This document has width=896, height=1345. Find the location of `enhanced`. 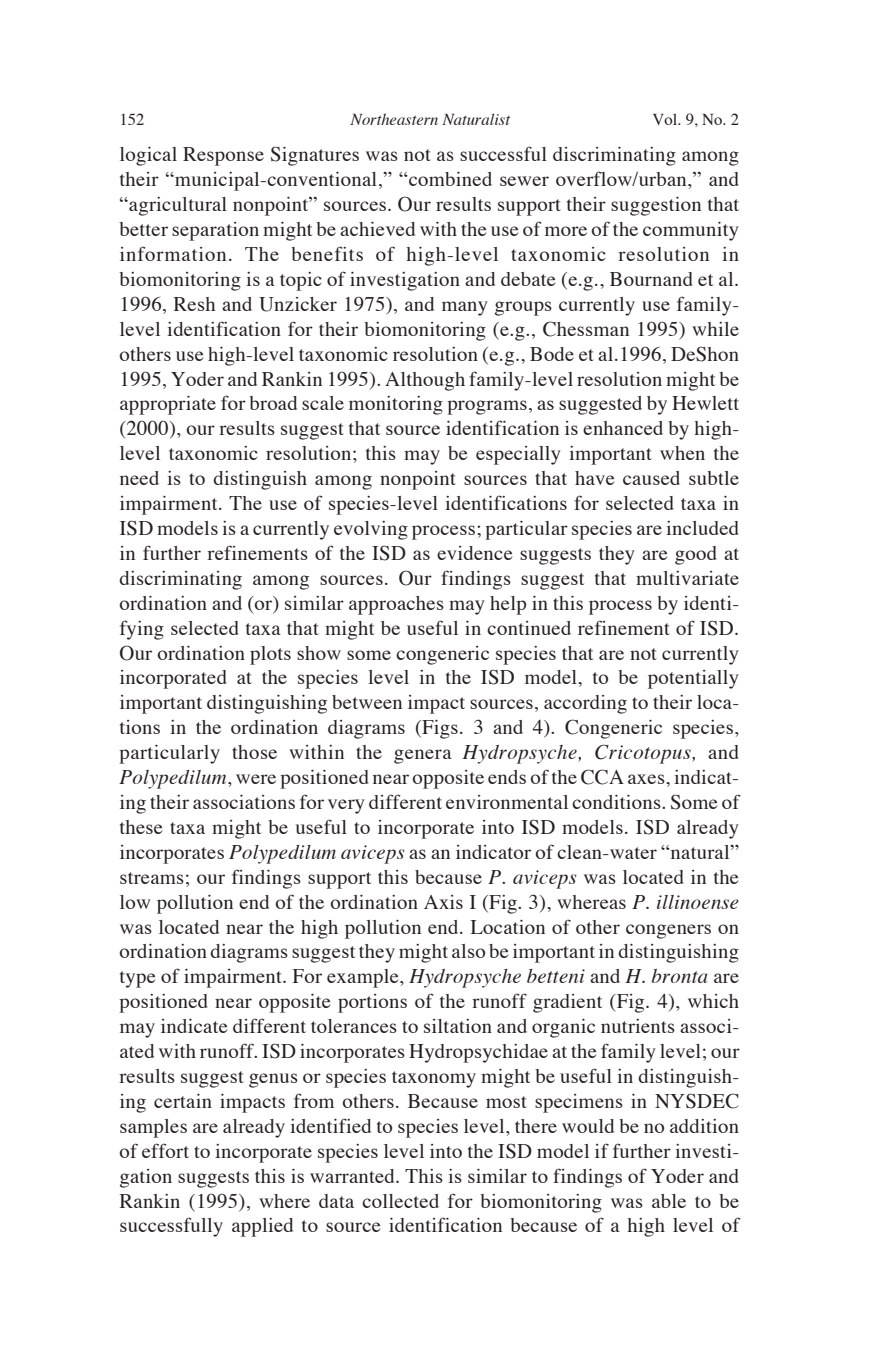

enhanced is located at coordinates (623, 428).
